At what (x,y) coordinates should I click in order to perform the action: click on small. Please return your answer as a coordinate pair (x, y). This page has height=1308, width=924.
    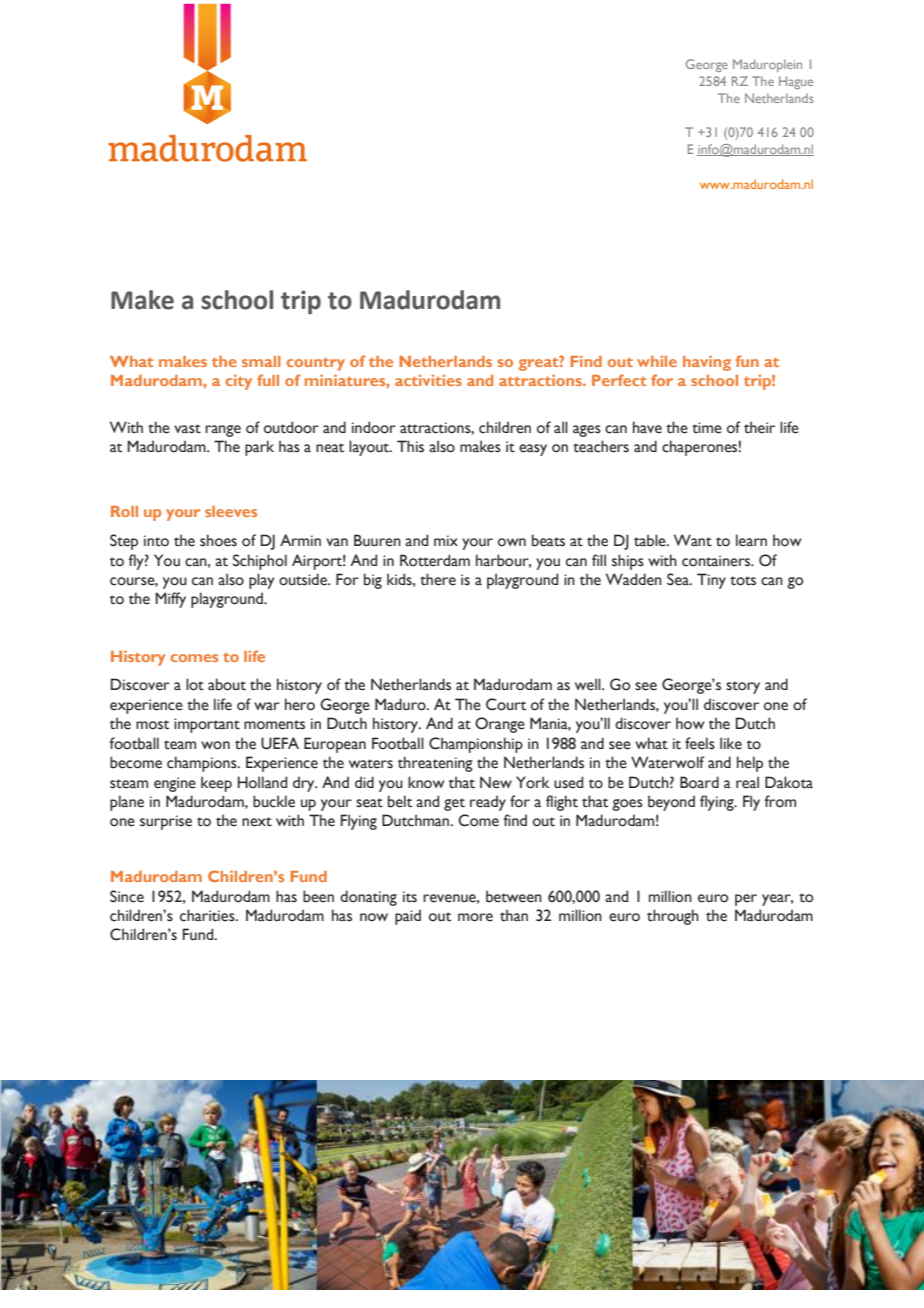
    Looking at the image, I should click on (261, 361).
